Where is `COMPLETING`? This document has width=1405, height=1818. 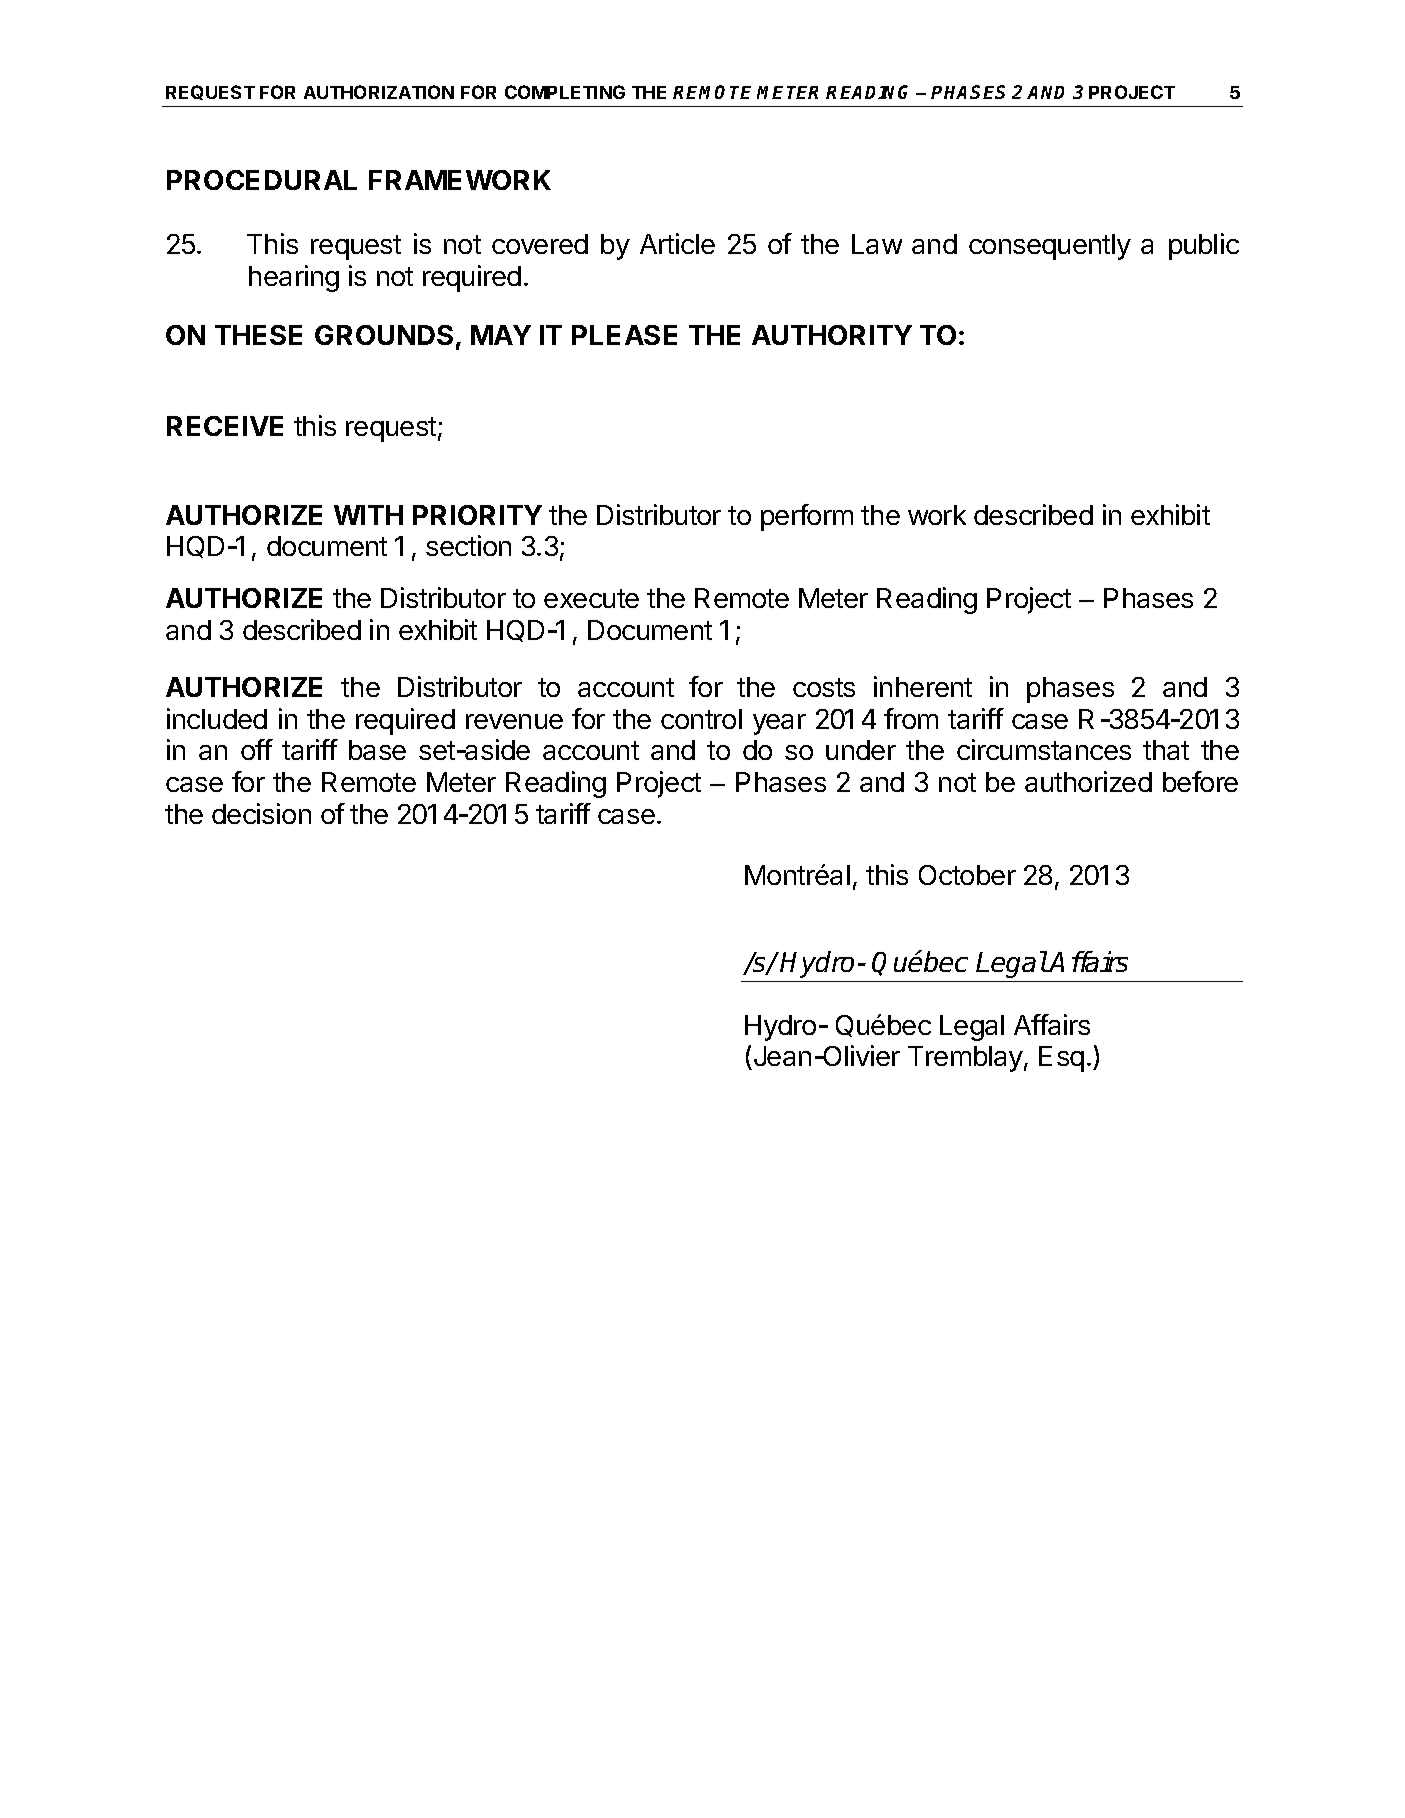 COMPLETING is located at coordinates (565, 92).
